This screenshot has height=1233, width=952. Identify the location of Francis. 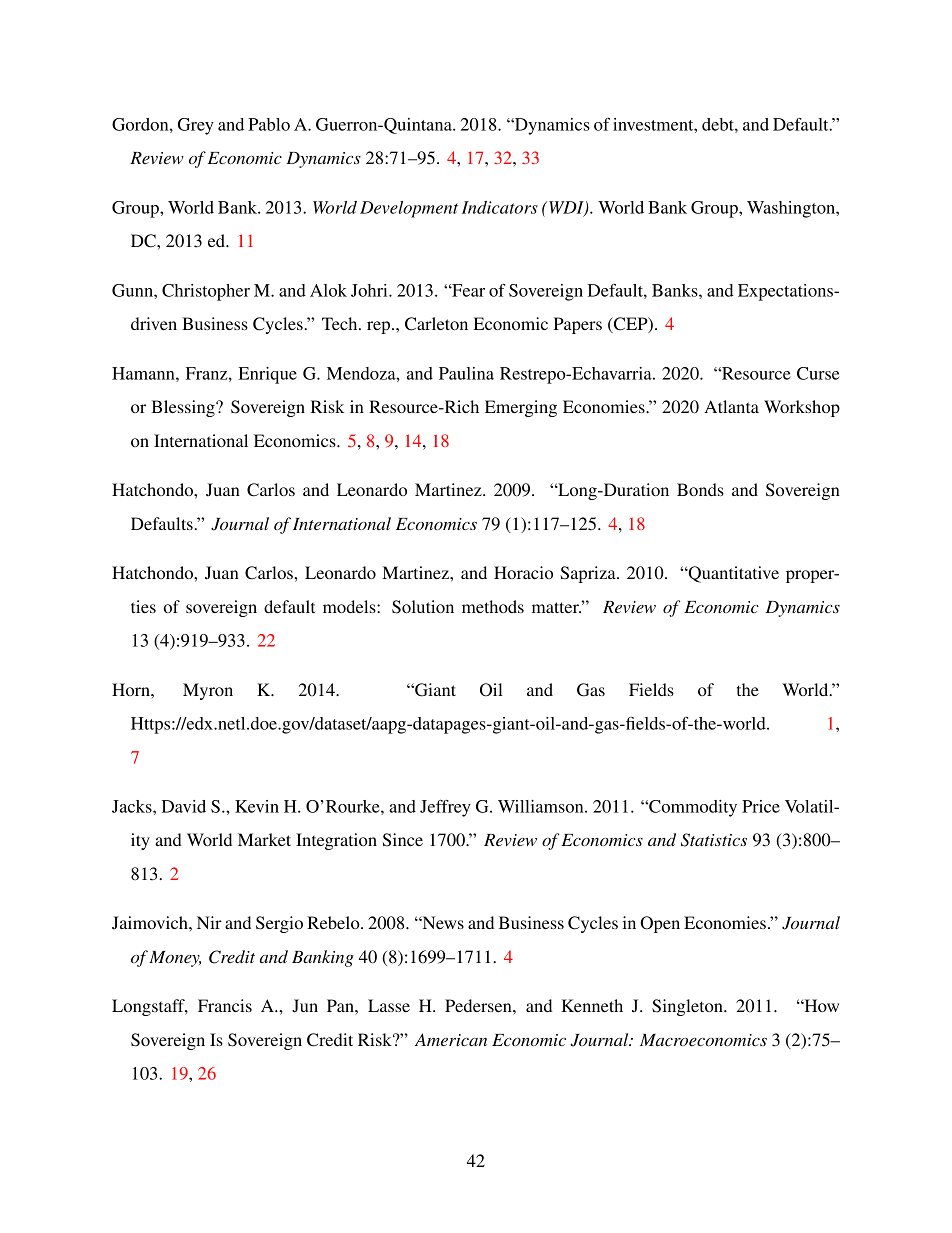
(225, 1005).
